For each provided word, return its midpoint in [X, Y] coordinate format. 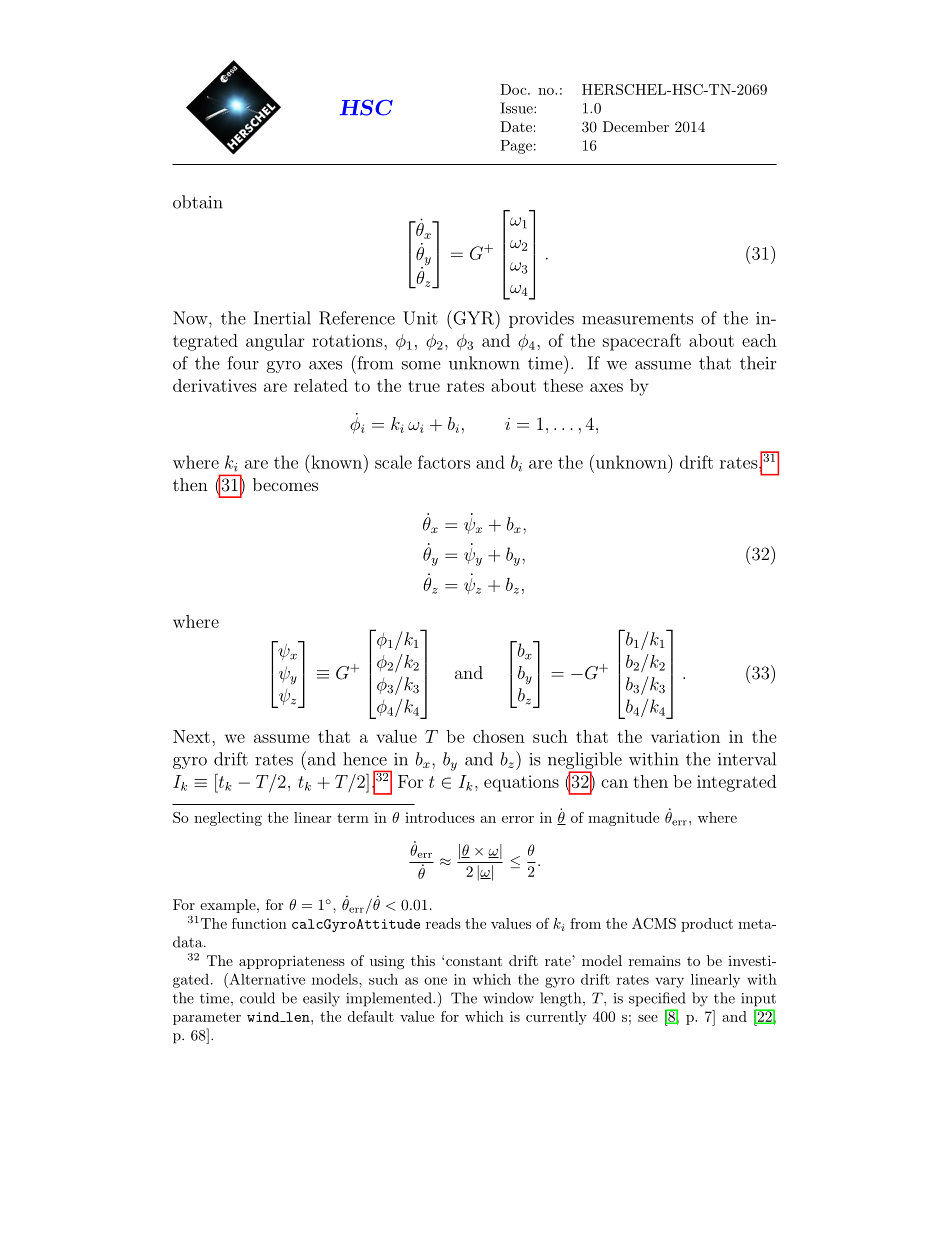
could [257, 998]
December [636, 126]
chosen [499, 736]
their [758, 363]
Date [516, 126]
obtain [198, 202]
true [424, 386]
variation [685, 736]
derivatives [215, 385]
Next [191, 736]
